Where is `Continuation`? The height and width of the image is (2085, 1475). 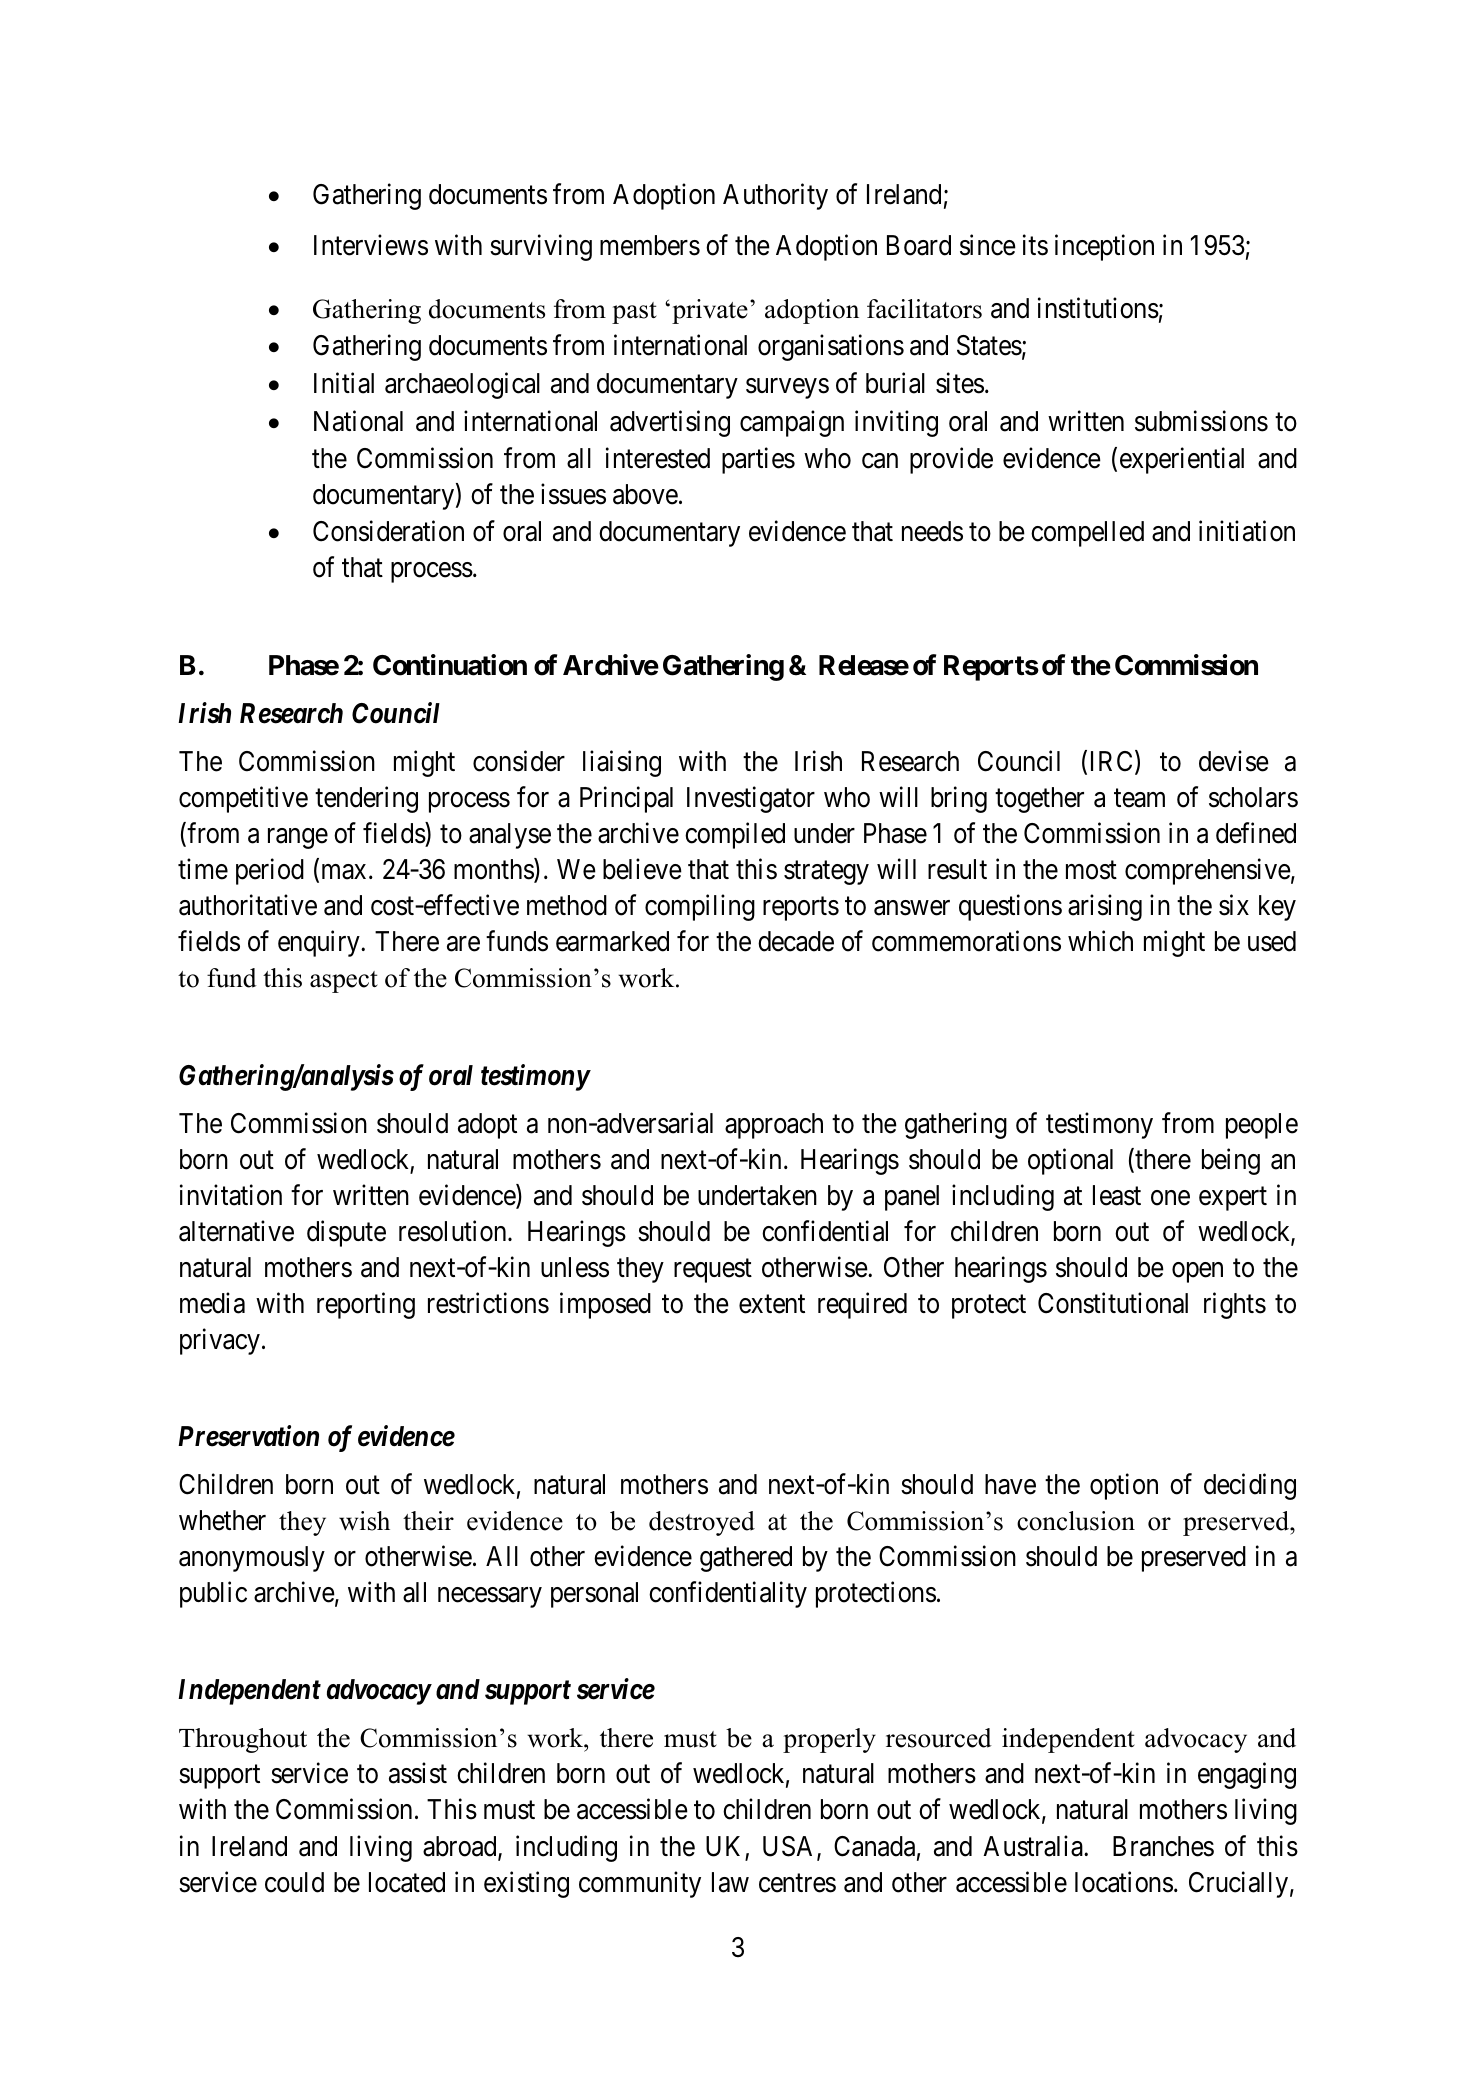 Continuation is located at coordinates (450, 665).
